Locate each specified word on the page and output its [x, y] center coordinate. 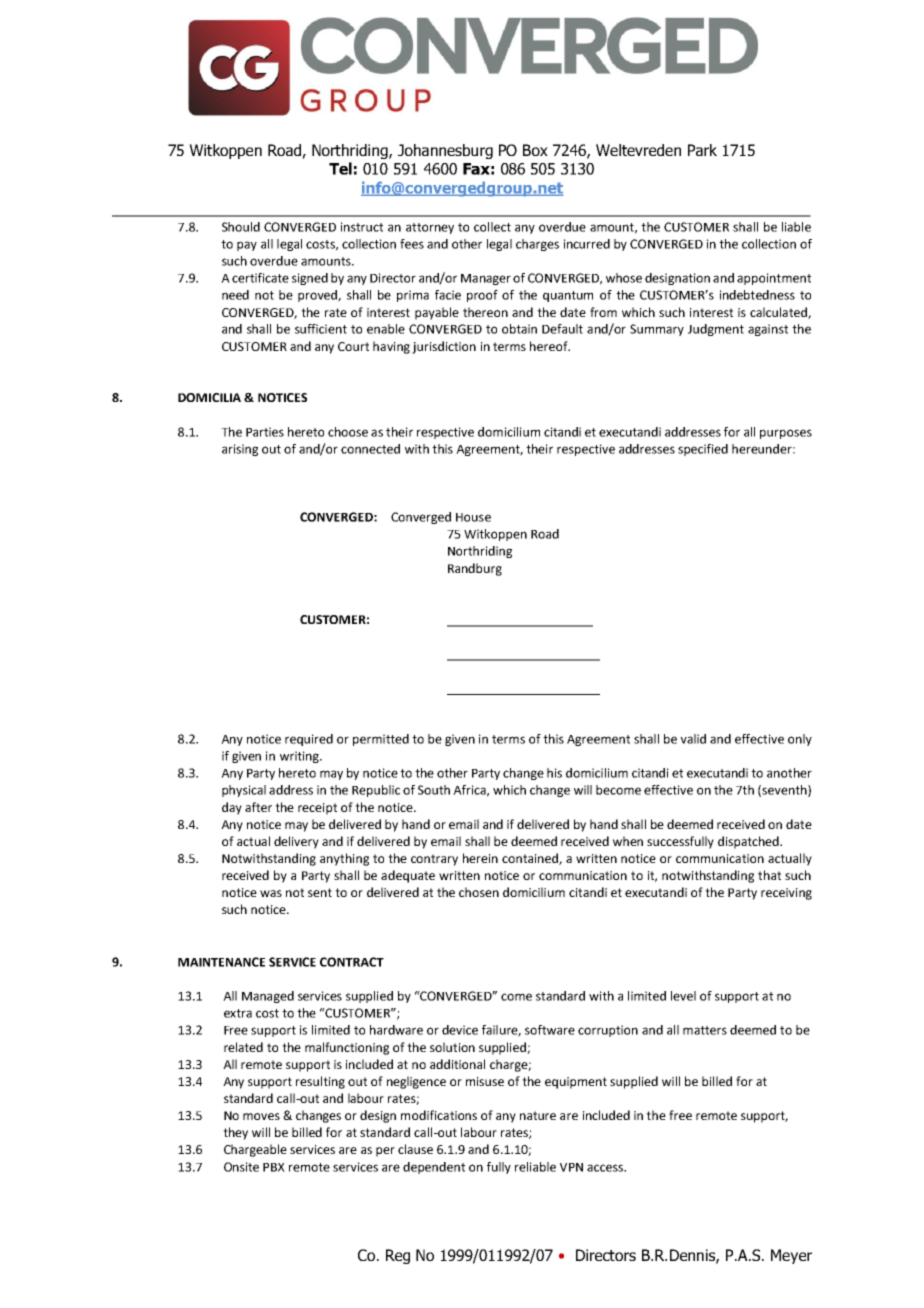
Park [702, 150]
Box [535, 150]
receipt [317, 809]
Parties [265, 432]
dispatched [749, 842]
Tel [340, 168]
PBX [274, 1167]
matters [705, 1030]
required [309, 740]
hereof [550, 346]
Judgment [716, 330]
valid [693, 739]
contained [531, 859]
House [473, 517]
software [550, 1030]
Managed [268, 997]
